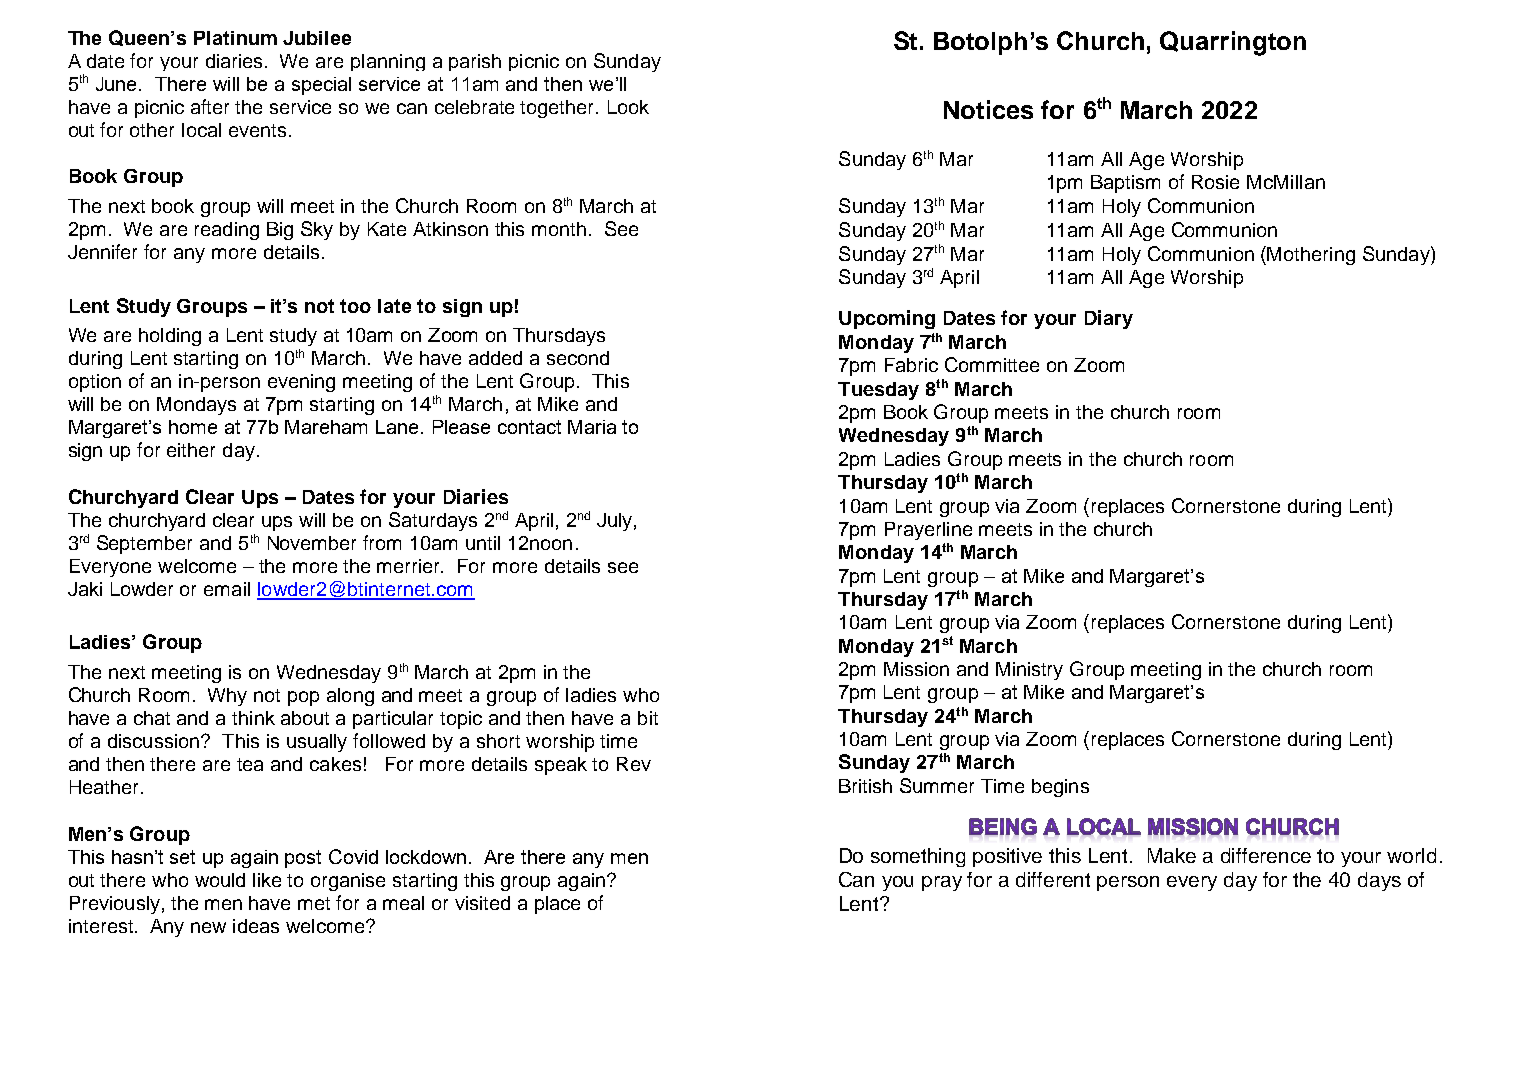 The height and width of the screenshot is (1084, 1533). What do you see at coordinates (227, 231) in the screenshot?
I see `reading` at bounding box center [227, 231].
